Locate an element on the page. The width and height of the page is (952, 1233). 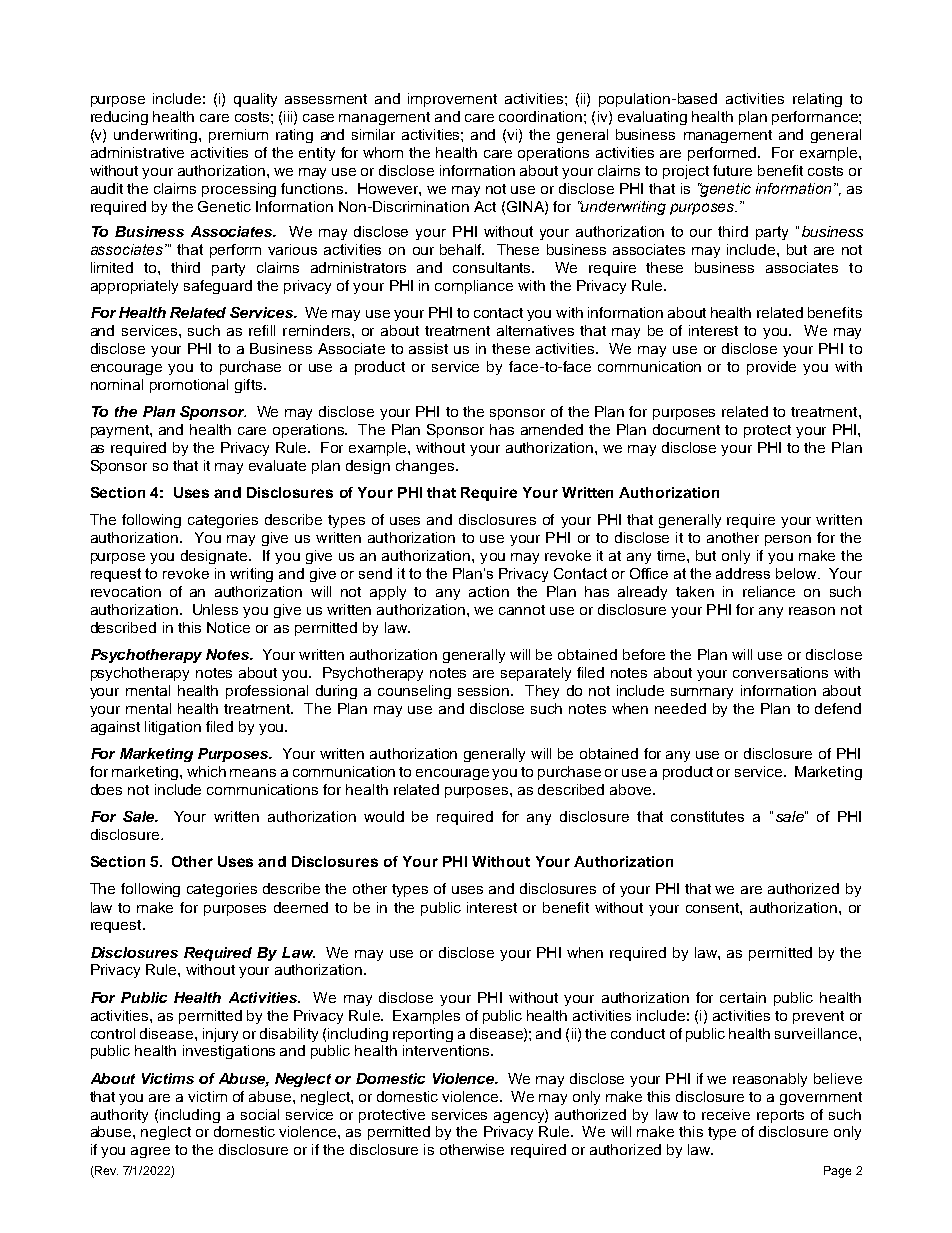
promotional is located at coordinates (189, 386).
